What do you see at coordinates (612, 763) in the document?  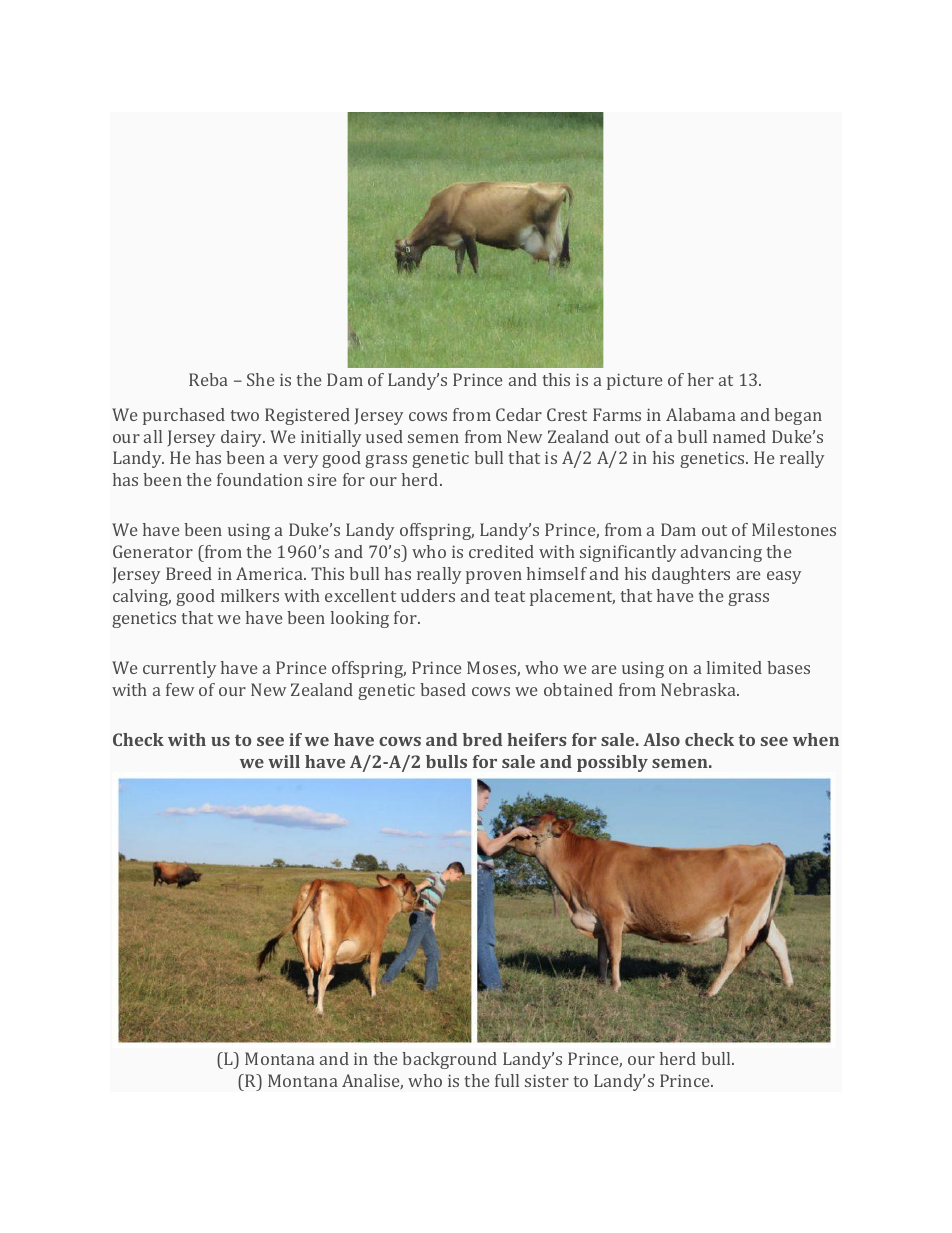 I see `possibly` at bounding box center [612, 763].
